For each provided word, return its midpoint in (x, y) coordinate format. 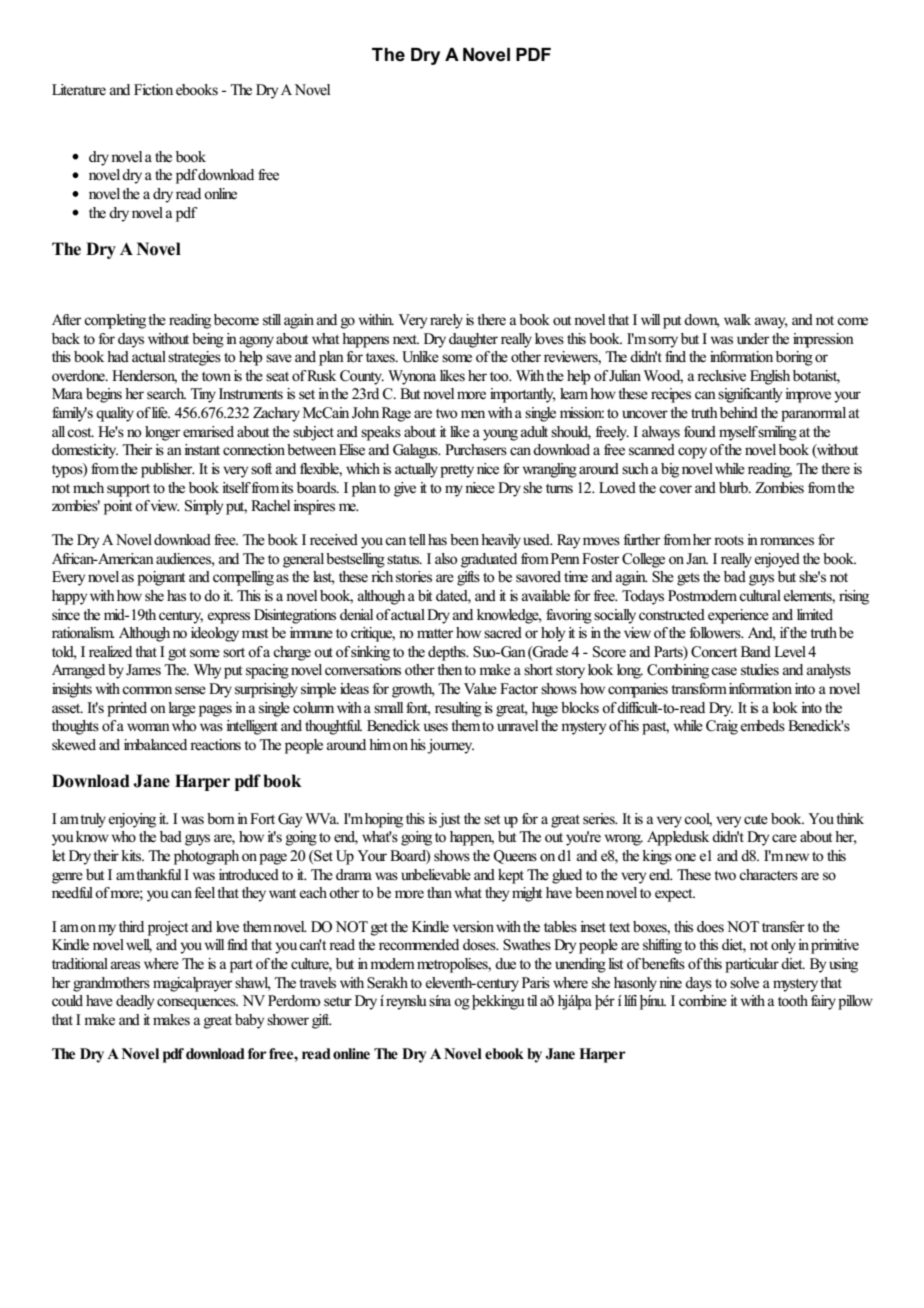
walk (737, 319)
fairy (823, 1002)
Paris (536, 982)
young (500, 435)
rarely (446, 321)
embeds (763, 726)
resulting (458, 709)
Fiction (153, 90)
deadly (135, 1002)
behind (737, 412)
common (147, 690)
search (166, 393)
